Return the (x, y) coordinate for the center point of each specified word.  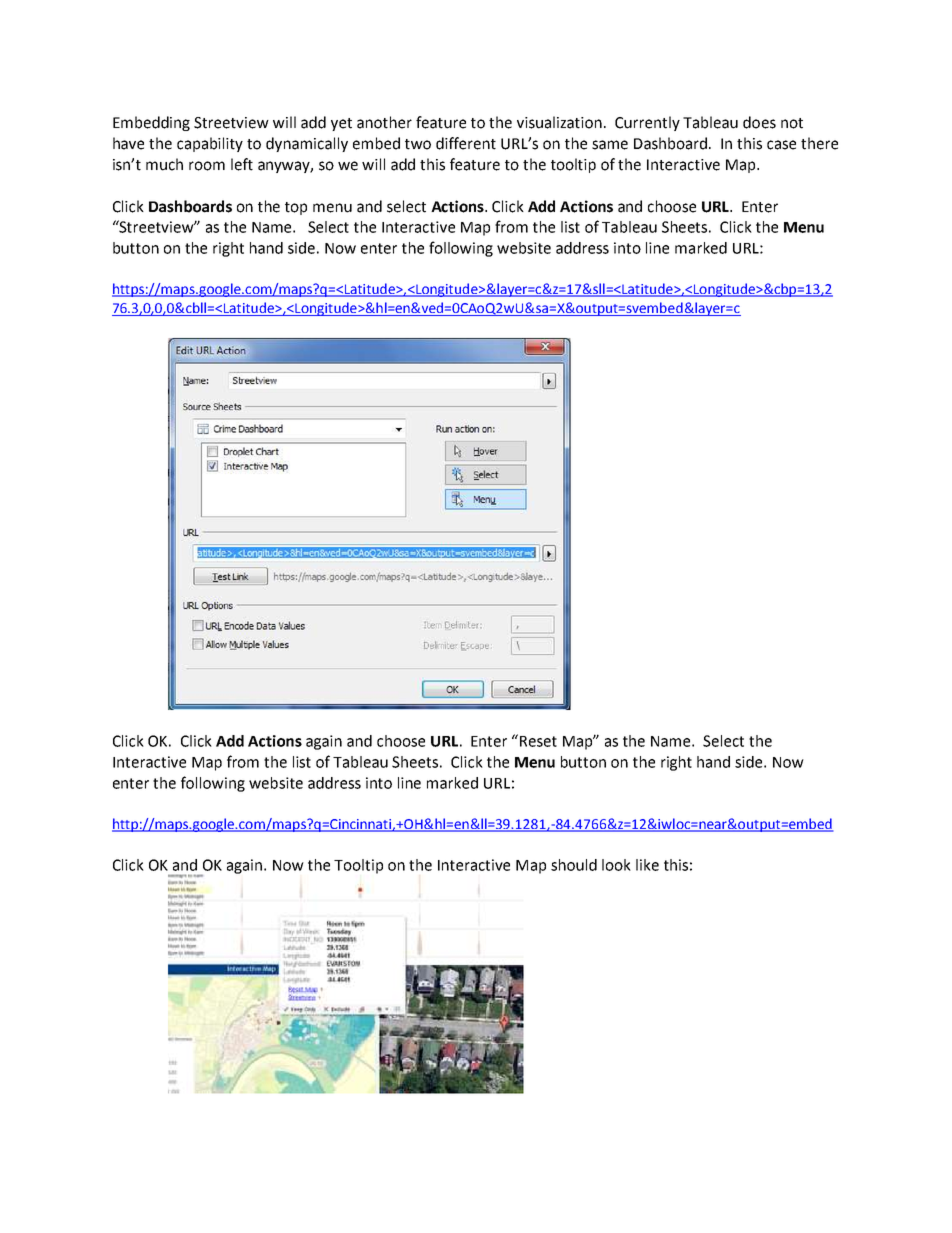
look (616, 865)
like (647, 865)
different (466, 143)
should (574, 865)
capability (210, 144)
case (781, 145)
